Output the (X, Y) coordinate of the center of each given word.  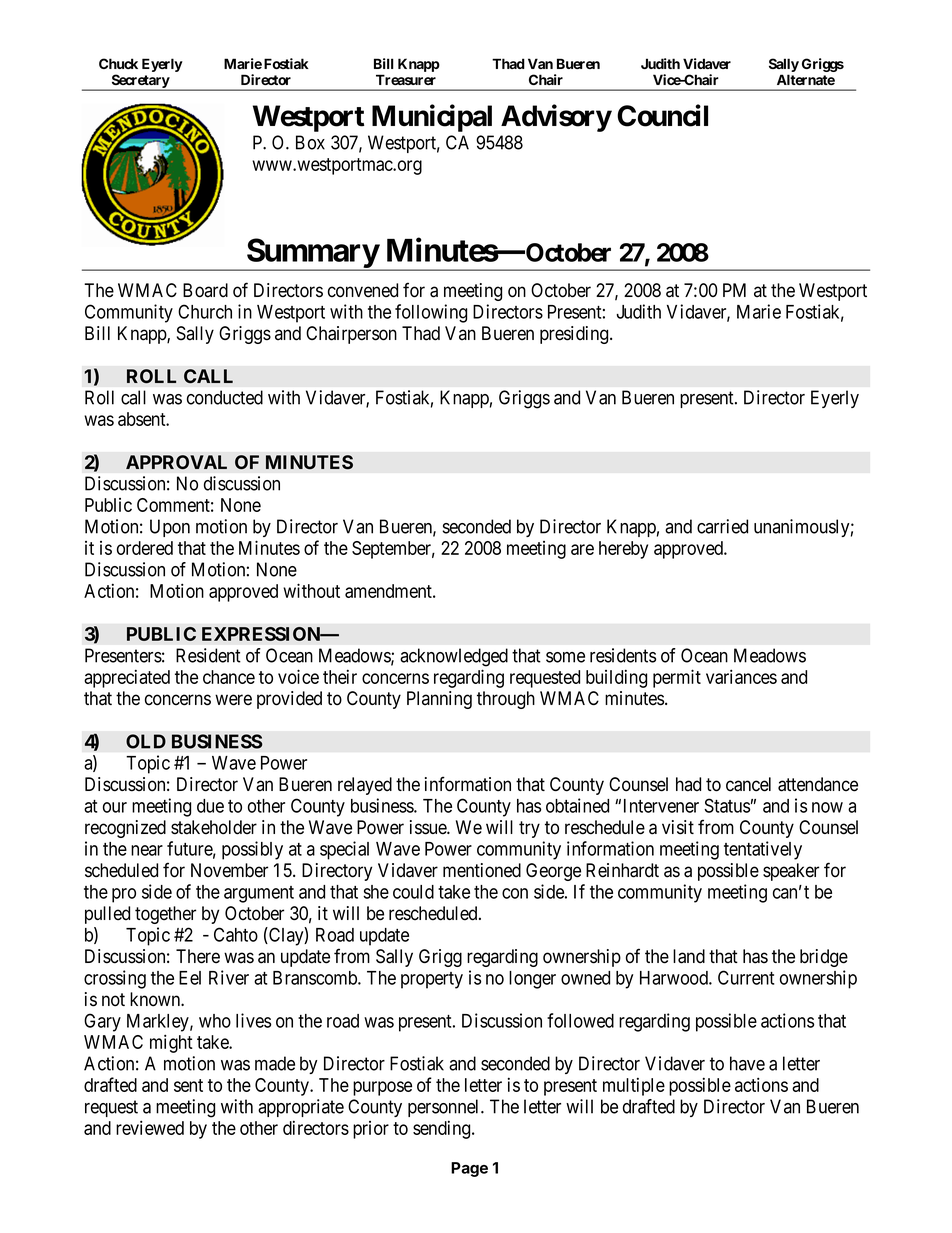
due (210, 806)
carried (722, 526)
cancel (748, 784)
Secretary (140, 82)
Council (662, 115)
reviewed (150, 1127)
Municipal (432, 118)
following (431, 313)
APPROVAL (176, 462)
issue (429, 827)
